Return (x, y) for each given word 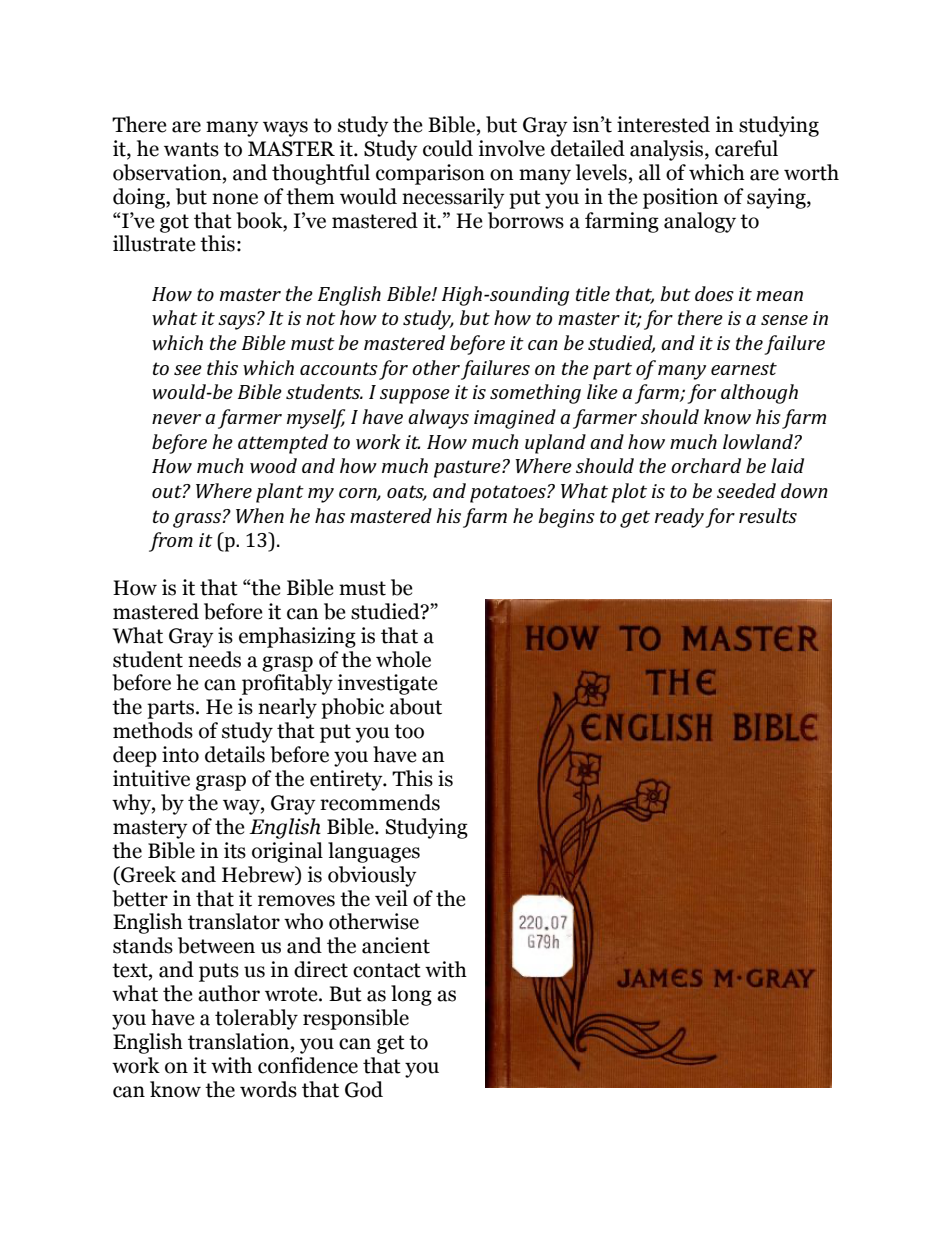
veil (391, 898)
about (416, 706)
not (321, 318)
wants (191, 149)
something (535, 394)
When (260, 515)
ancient (396, 945)
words (268, 1089)
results (768, 515)
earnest (744, 368)
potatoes (509, 494)
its (235, 850)
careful (746, 148)
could (448, 148)
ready (679, 518)
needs (214, 659)
